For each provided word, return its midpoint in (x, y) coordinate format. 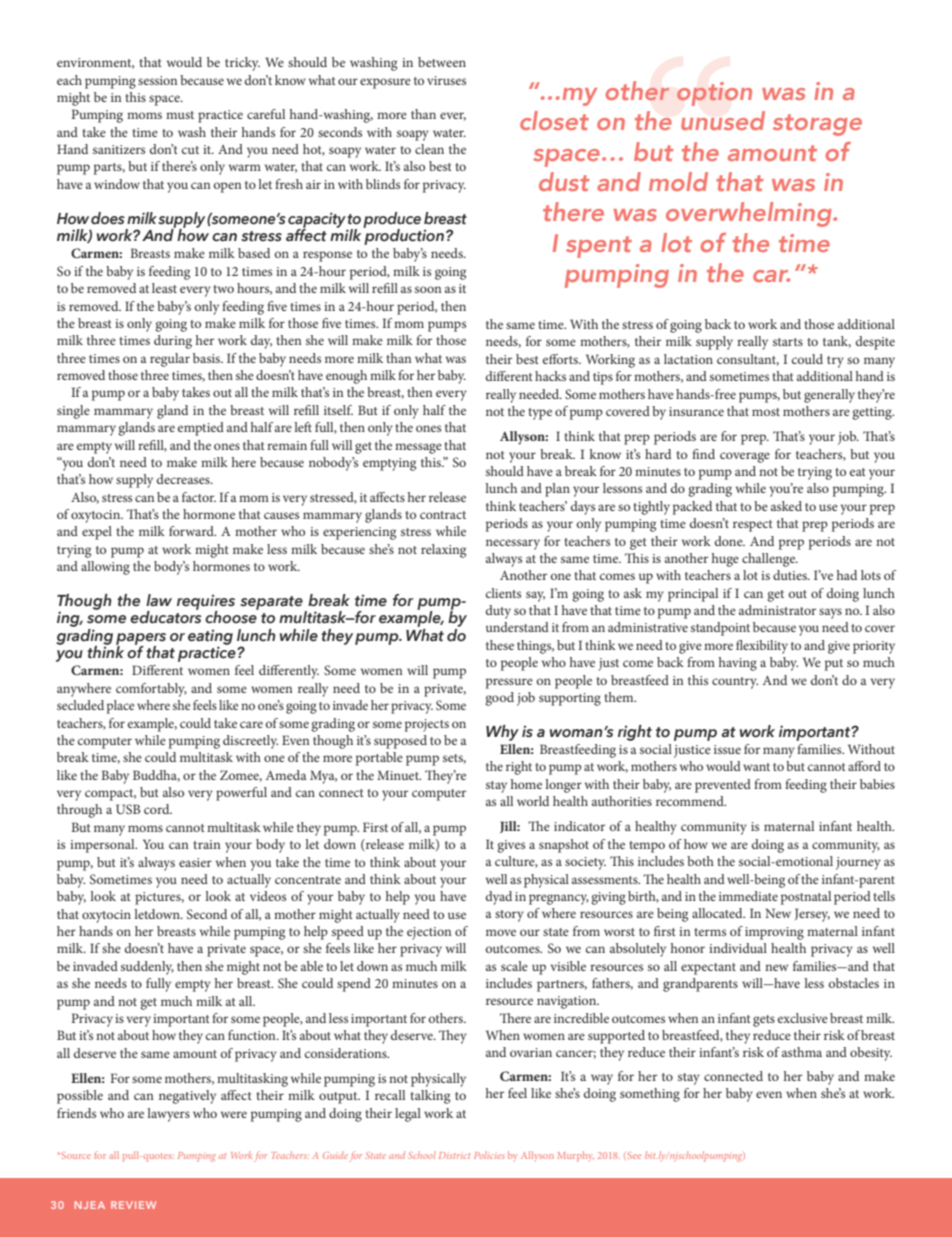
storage (817, 125)
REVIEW (133, 1205)
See (634, 1155)
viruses (446, 80)
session (157, 80)
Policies (489, 1155)
